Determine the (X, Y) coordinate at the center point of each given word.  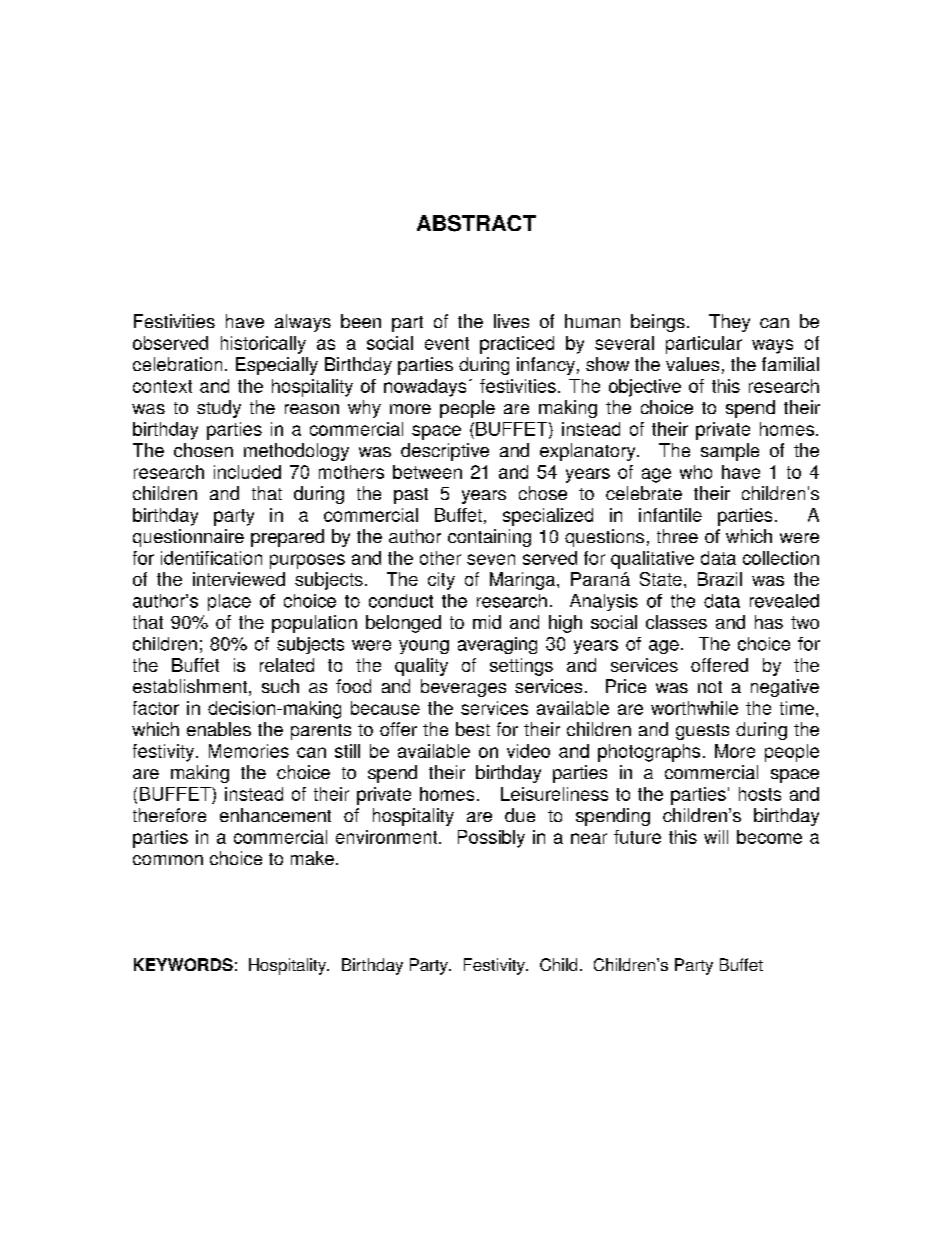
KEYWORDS (183, 964)
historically (263, 345)
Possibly (491, 839)
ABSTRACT (476, 223)
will (716, 837)
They (729, 323)
